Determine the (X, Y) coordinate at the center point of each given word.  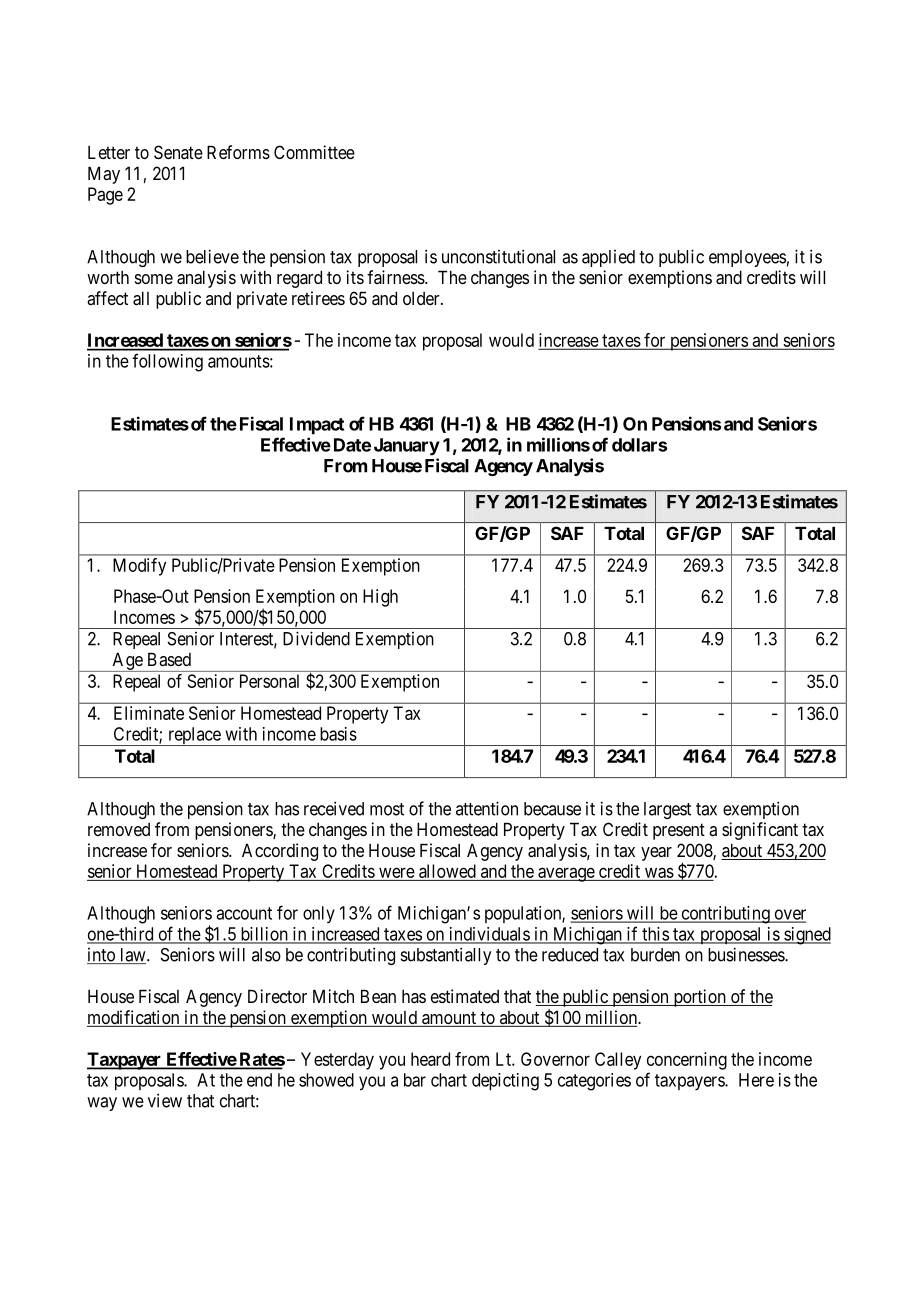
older (422, 298)
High (380, 598)
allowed (447, 872)
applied (608, 258)
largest (667, 810)
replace (194, 736)
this (655, 935)
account (244, 913)
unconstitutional (498, 256)
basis (338, 734)
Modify (139, 567)
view (165, 1100)
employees (747, 258)
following (167, 362)
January (407, 447)
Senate (178, 152)
